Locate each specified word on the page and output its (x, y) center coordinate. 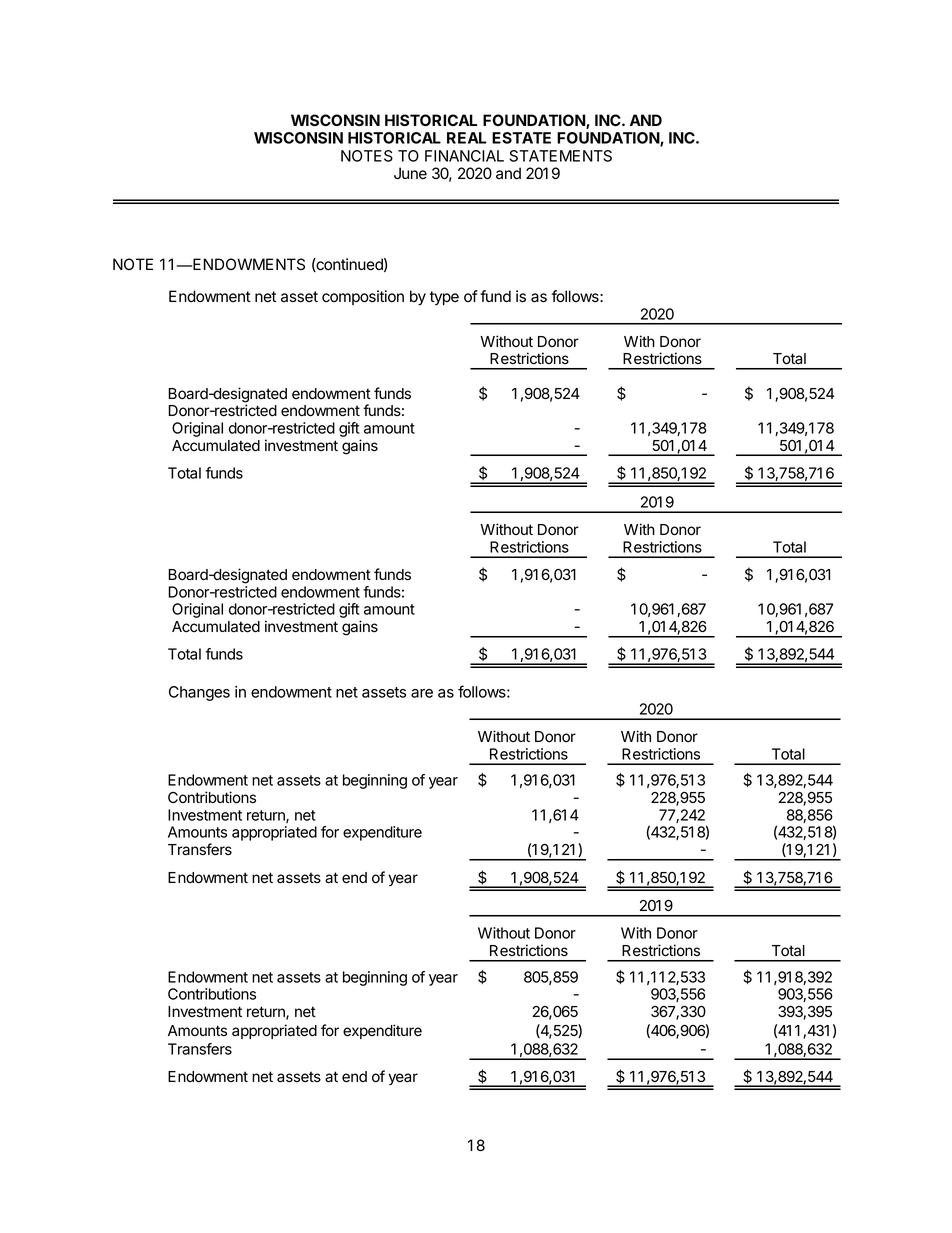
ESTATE (521, 138)
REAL (467, 138)
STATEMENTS (560, 156)
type (444, 298)
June (410, 173)
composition (363, 297)
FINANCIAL (464, 156)
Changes (199, 693)
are (422, 693)
